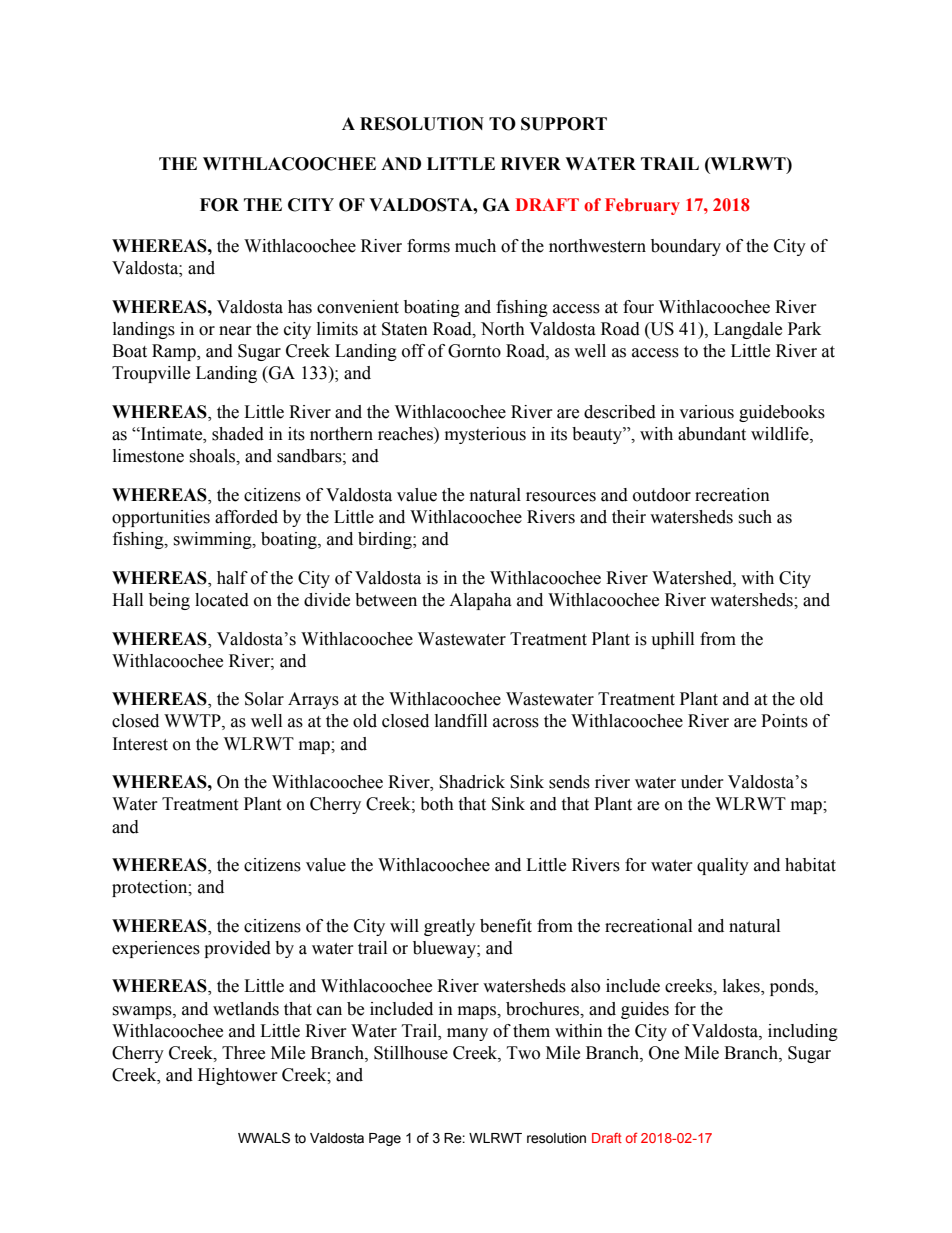 This screenshot has width=952, height=1233. Describe the element at coordinates (523, 1053) in the screenshot. I see `Two` at that location.
